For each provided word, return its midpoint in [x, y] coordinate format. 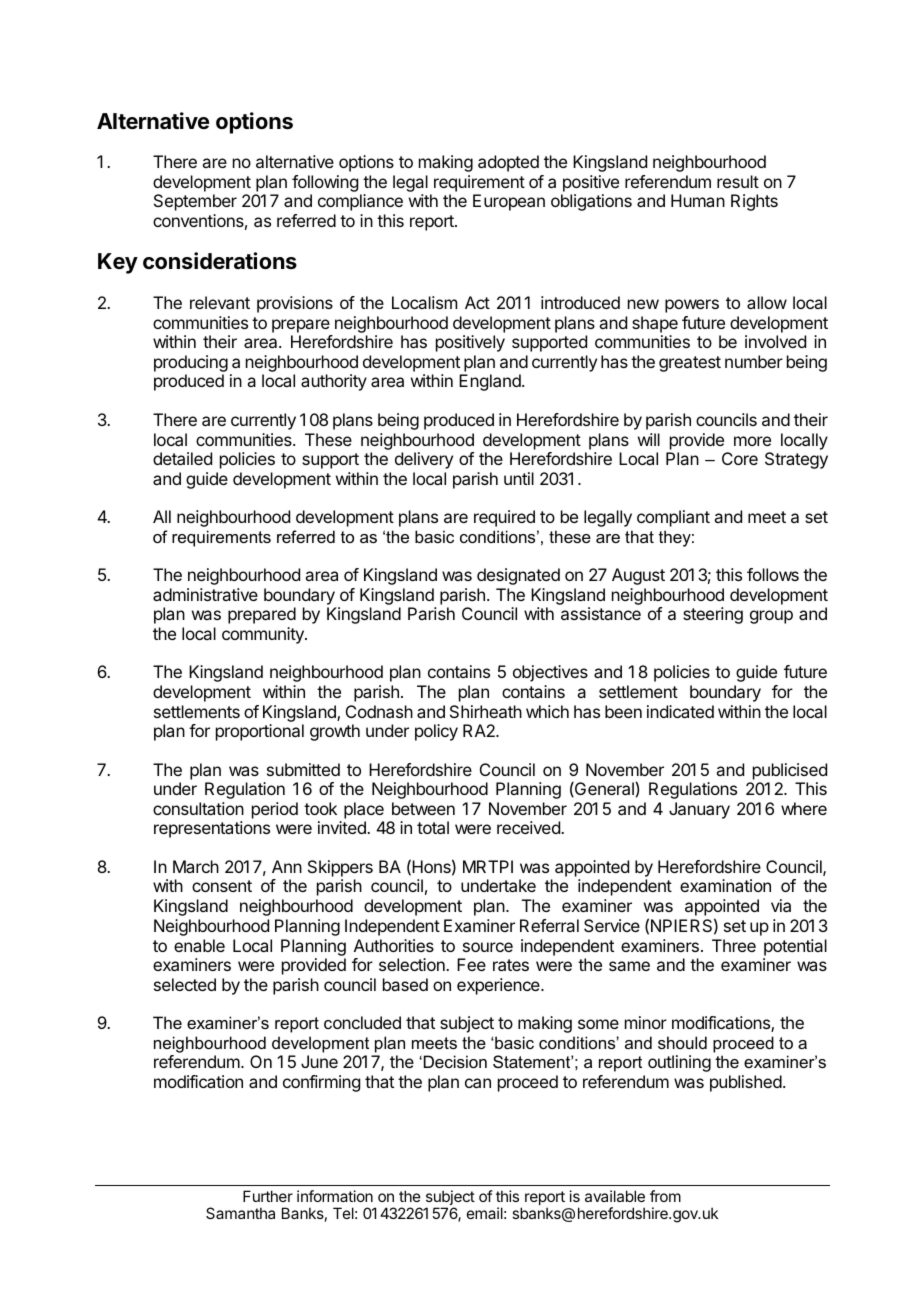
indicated [680, 711]
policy [436, 732]
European [509, 202]
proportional [260, 732]
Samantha [240, 1213]
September [195, 202]
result [738, 181]
